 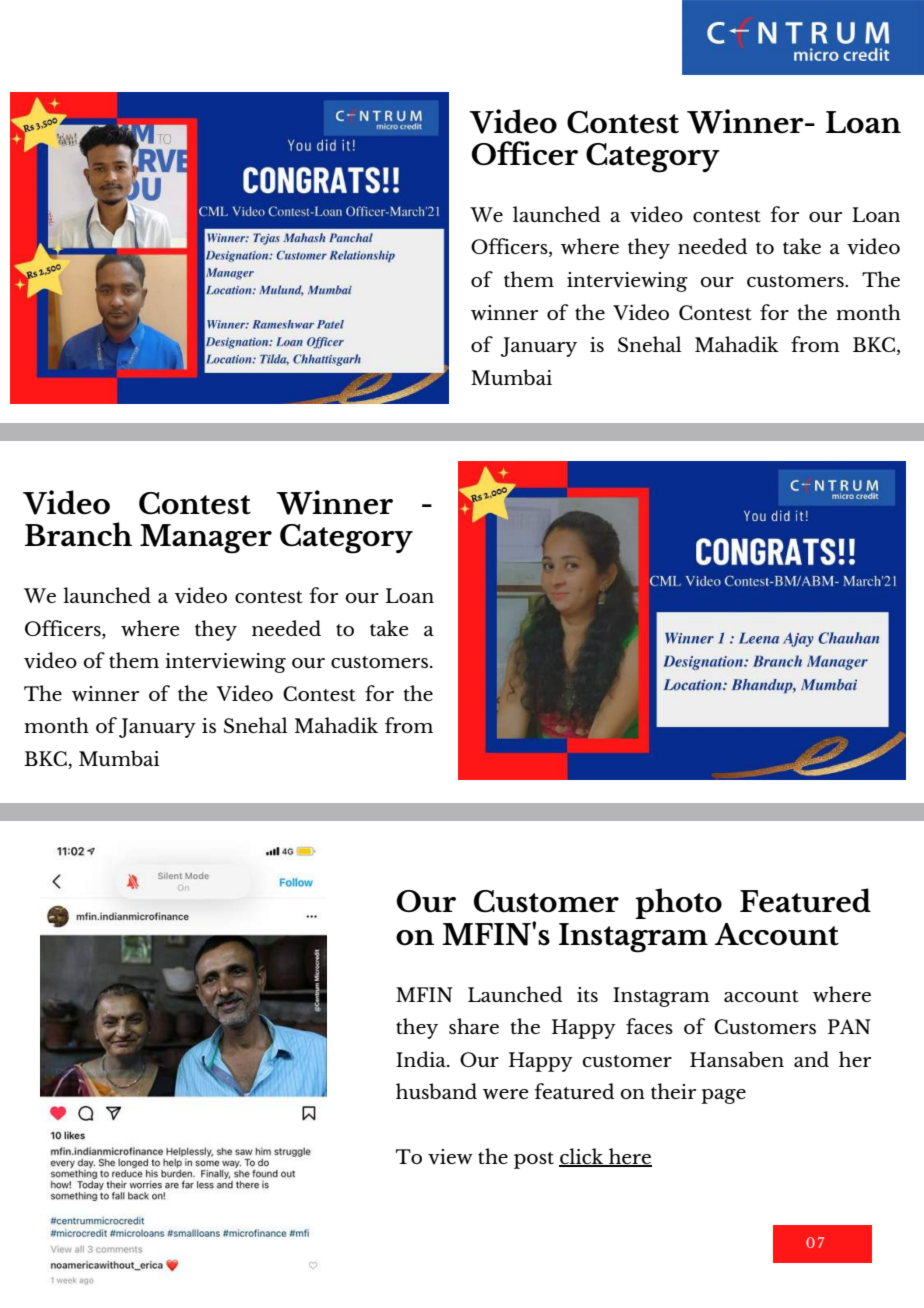 What do you see at coordinates (534, 1160) in the screenshot?
I see `post` at bounding box center [534, 1160].
